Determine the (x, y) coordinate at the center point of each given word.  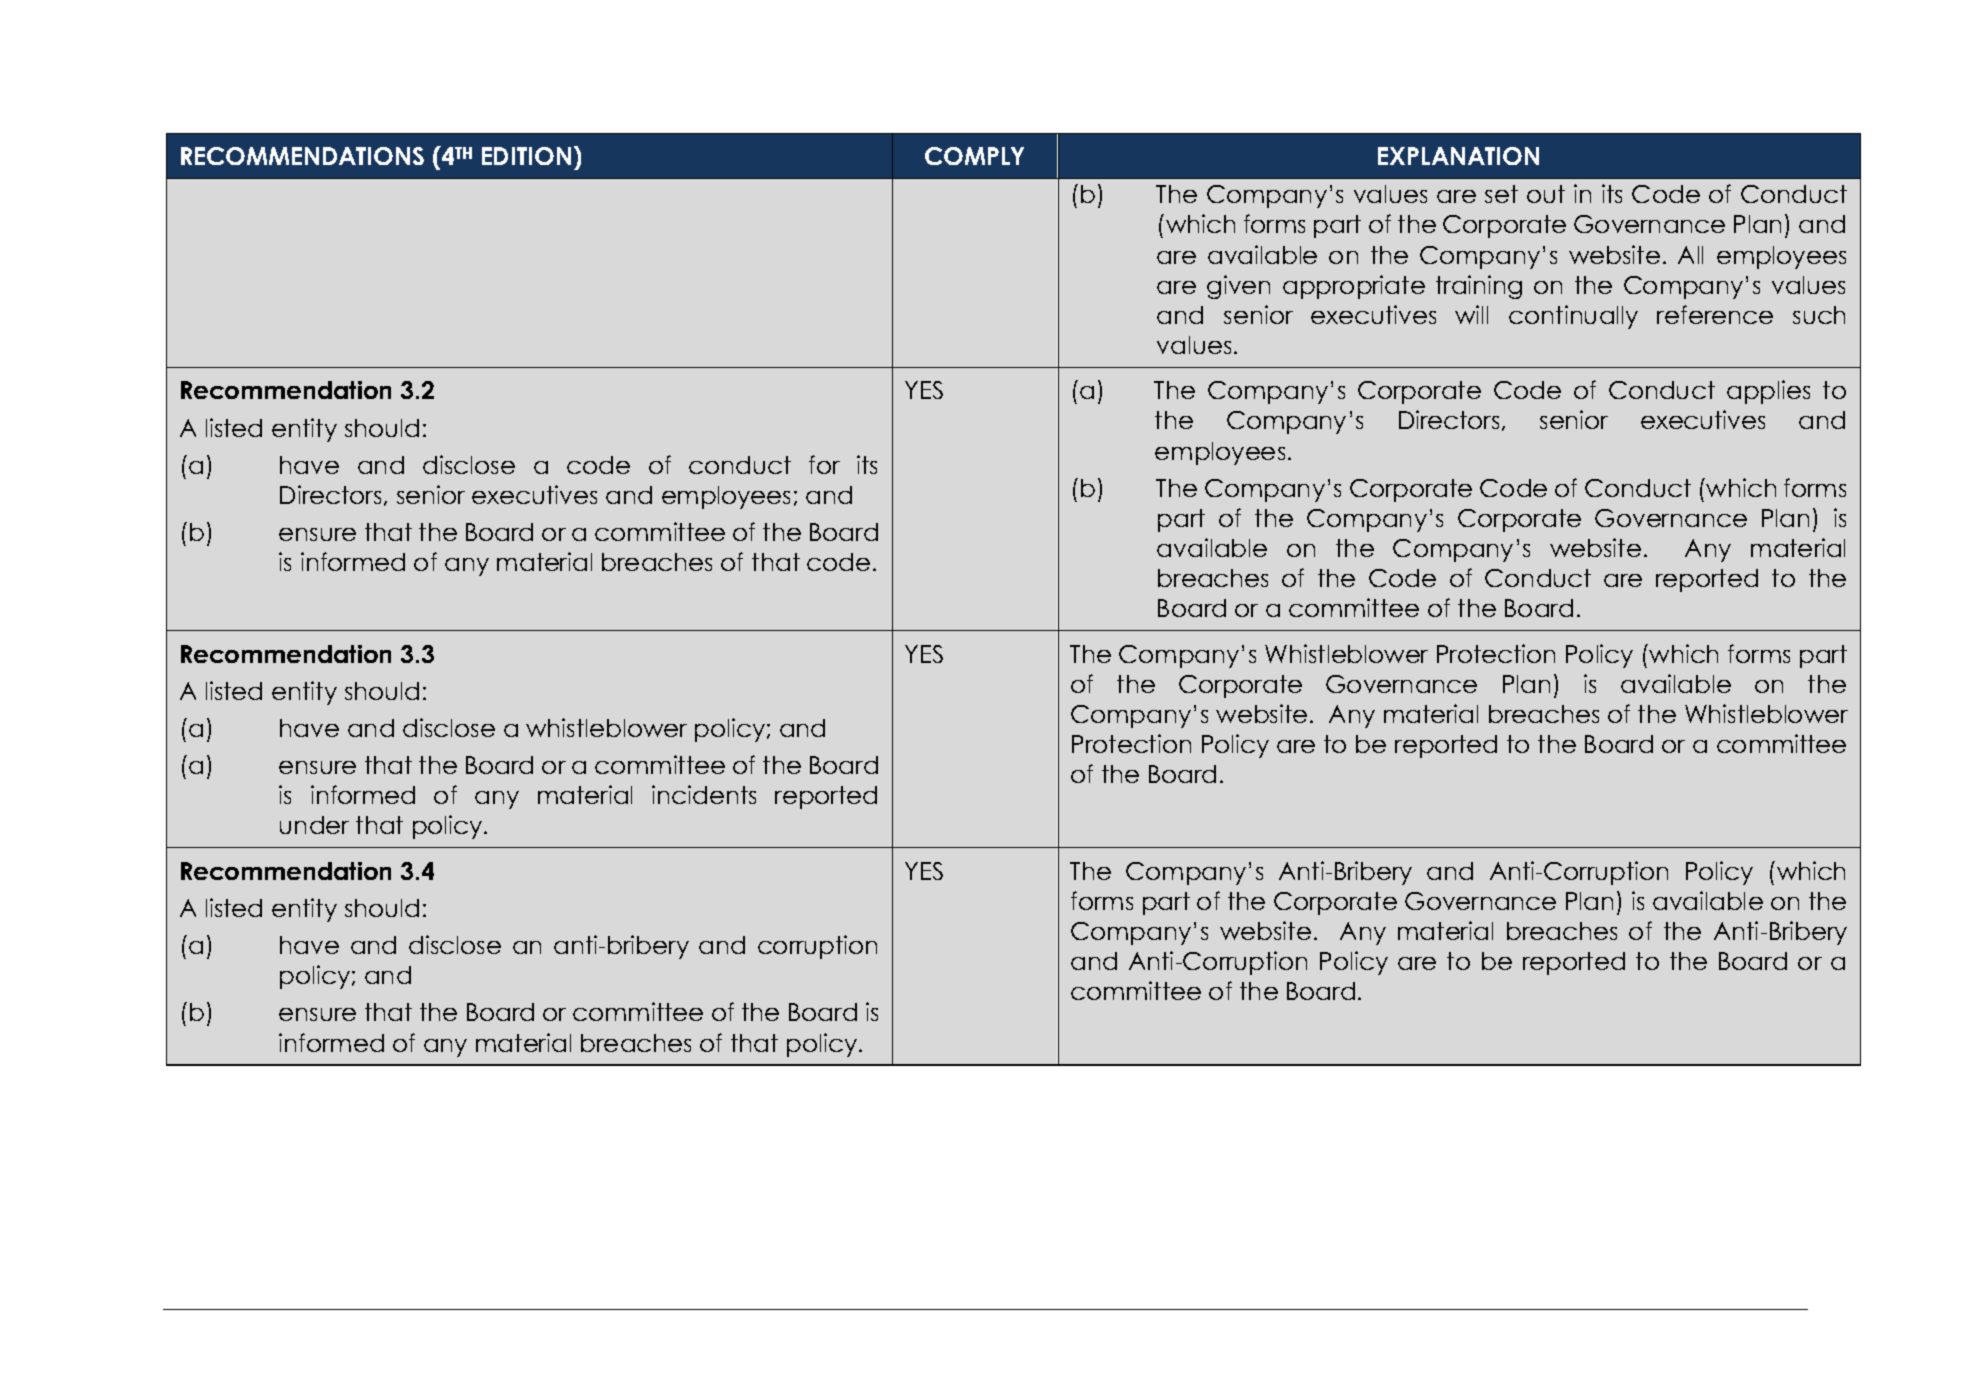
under (314, 825)
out (1546, 194)
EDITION (526, 156)
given (1238, 287)
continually (1573, 317)
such (1819, 315)
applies (1768, 392)
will (1471, 314)
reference (1715, 314)
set (1501, 194)
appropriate (1354, 287)
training (1479, 287)
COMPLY (974, 156)
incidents (704, 794)
